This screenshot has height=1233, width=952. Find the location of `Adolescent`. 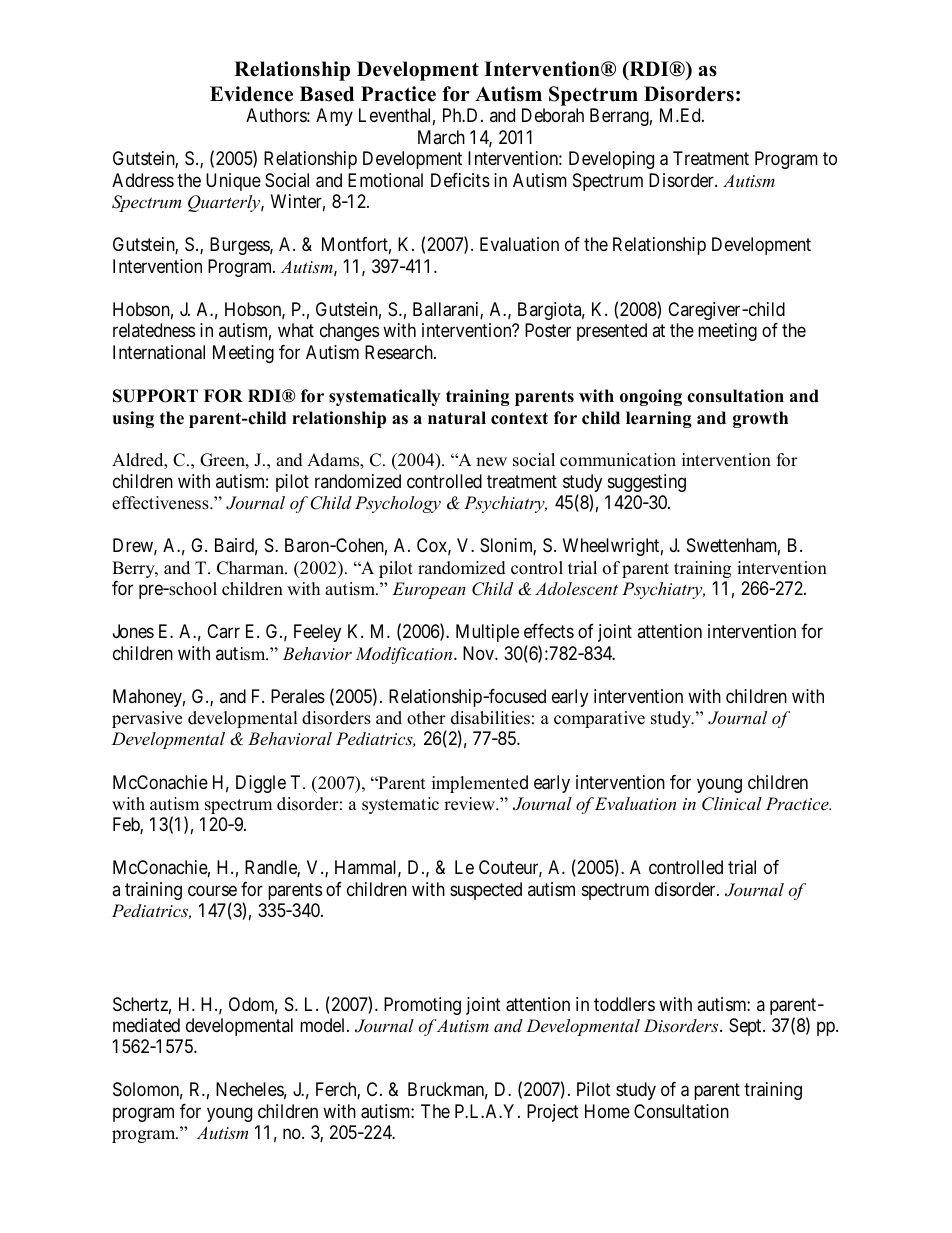

Adolescent is located at coordinates (576, 588).
